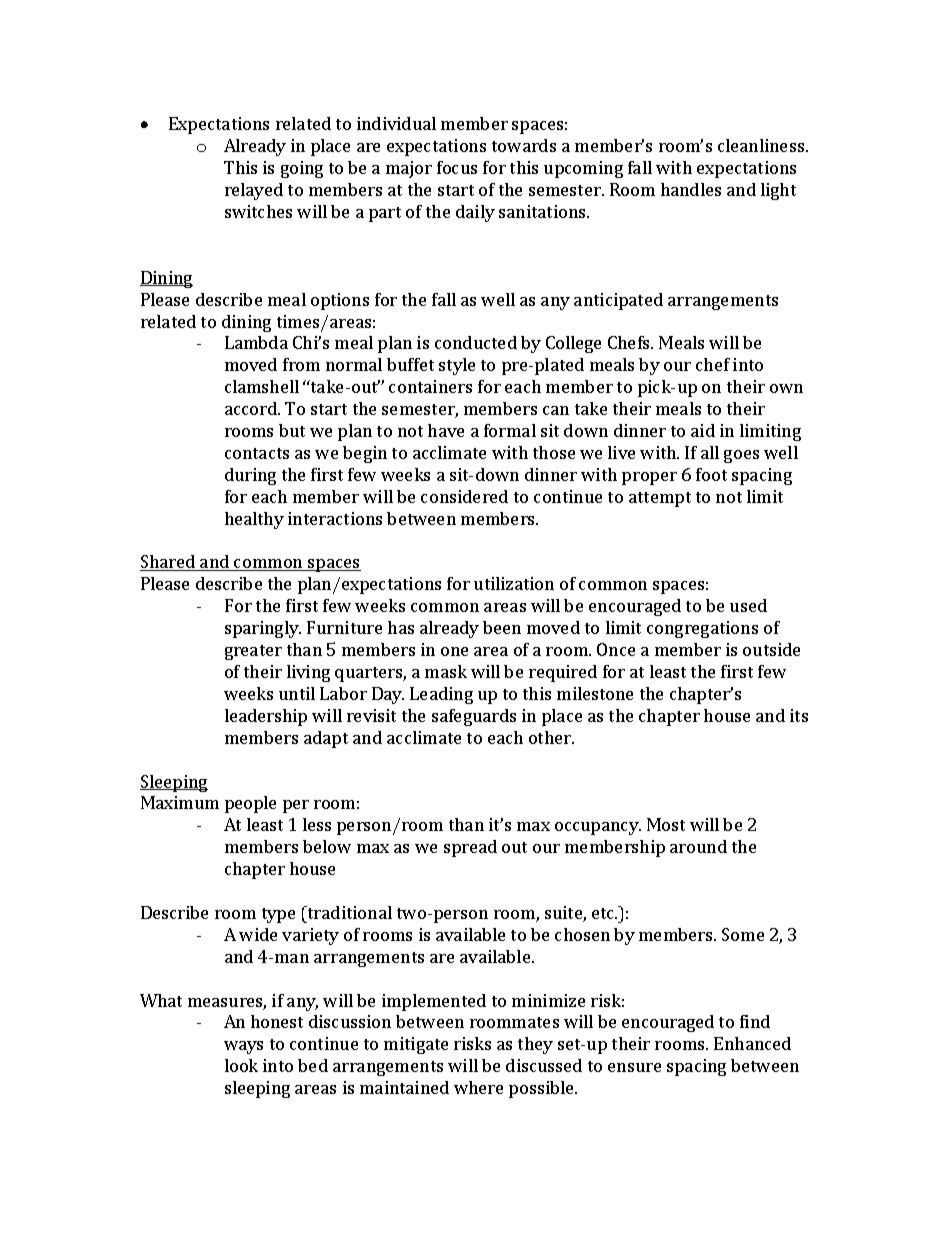  I want to click on used, so click(748, 605).
